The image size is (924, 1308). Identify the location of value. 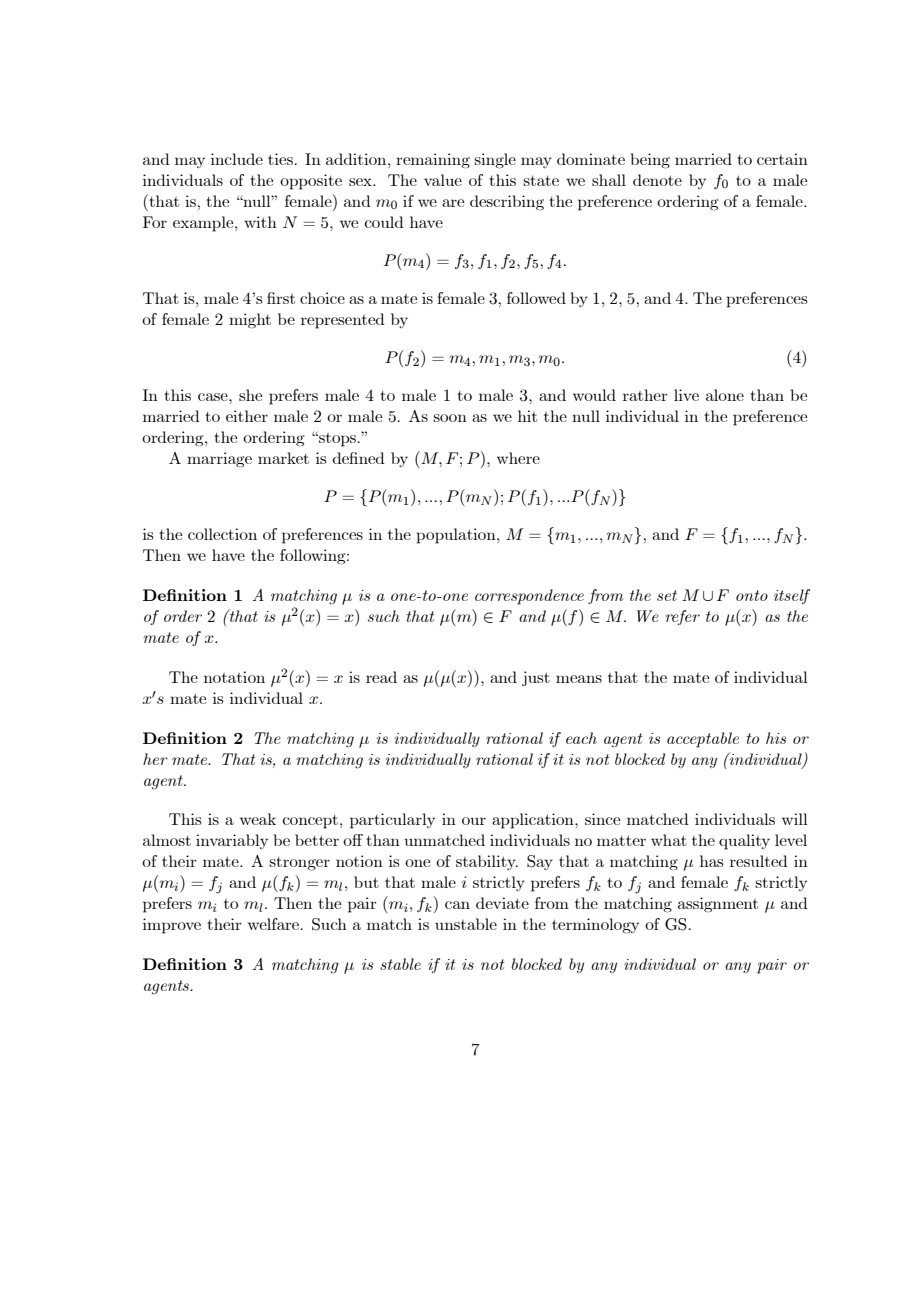
(443, 180).
